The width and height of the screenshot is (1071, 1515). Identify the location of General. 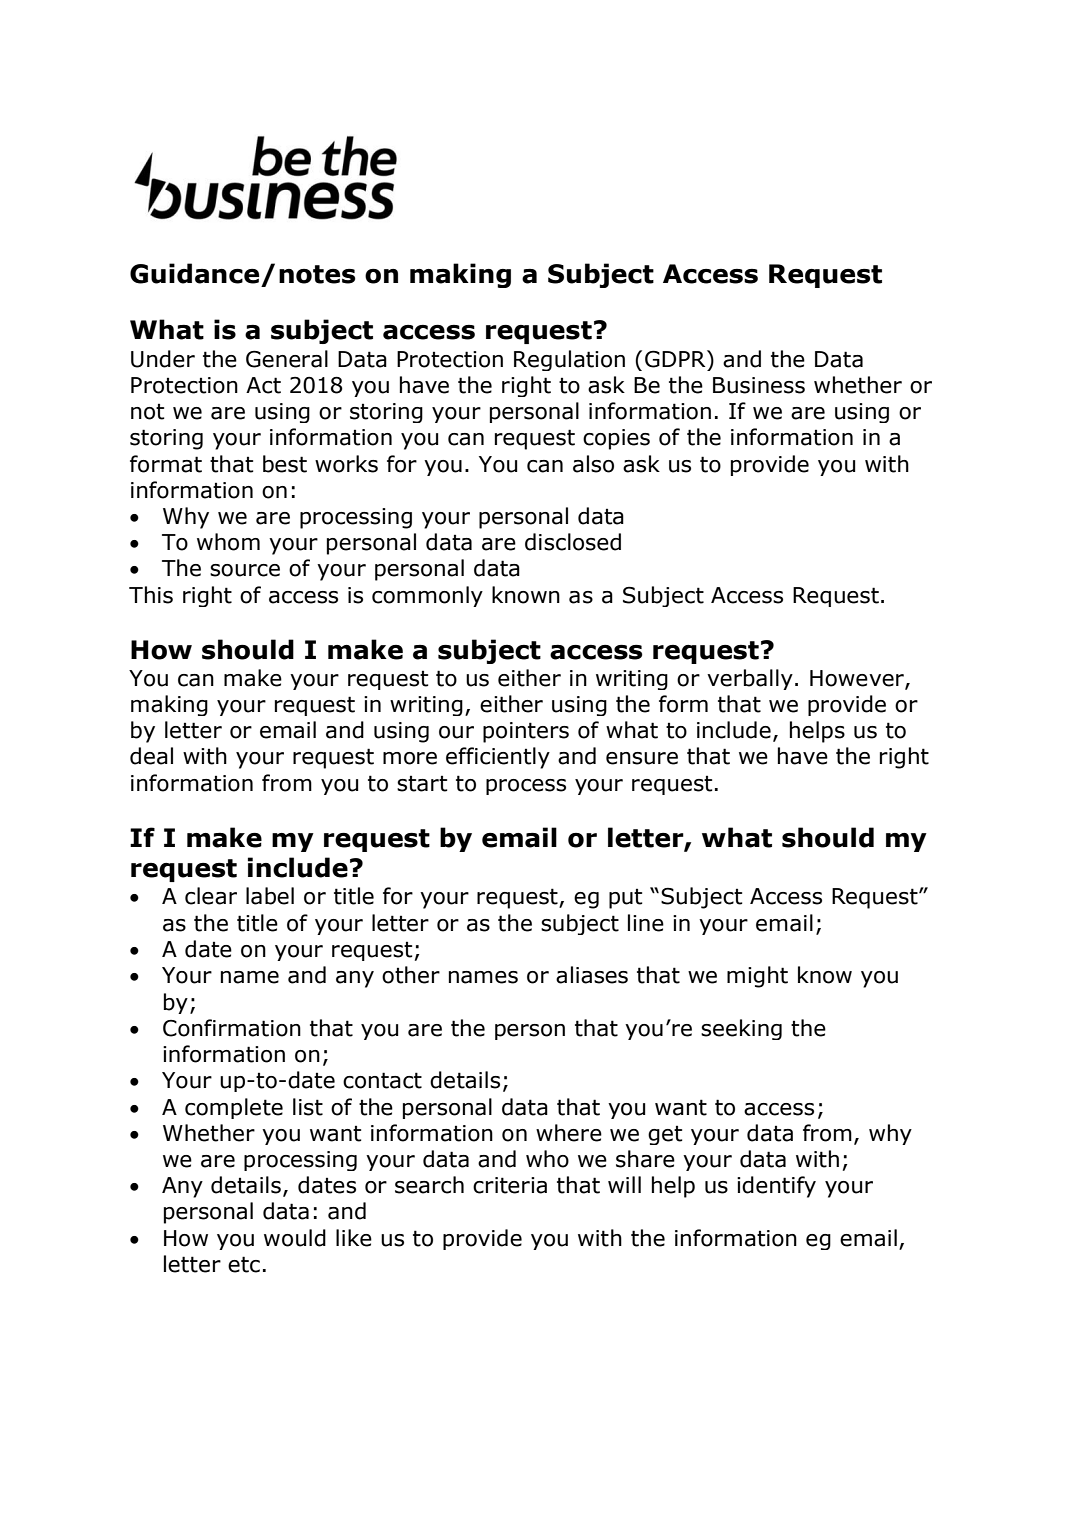
(287, 359).
